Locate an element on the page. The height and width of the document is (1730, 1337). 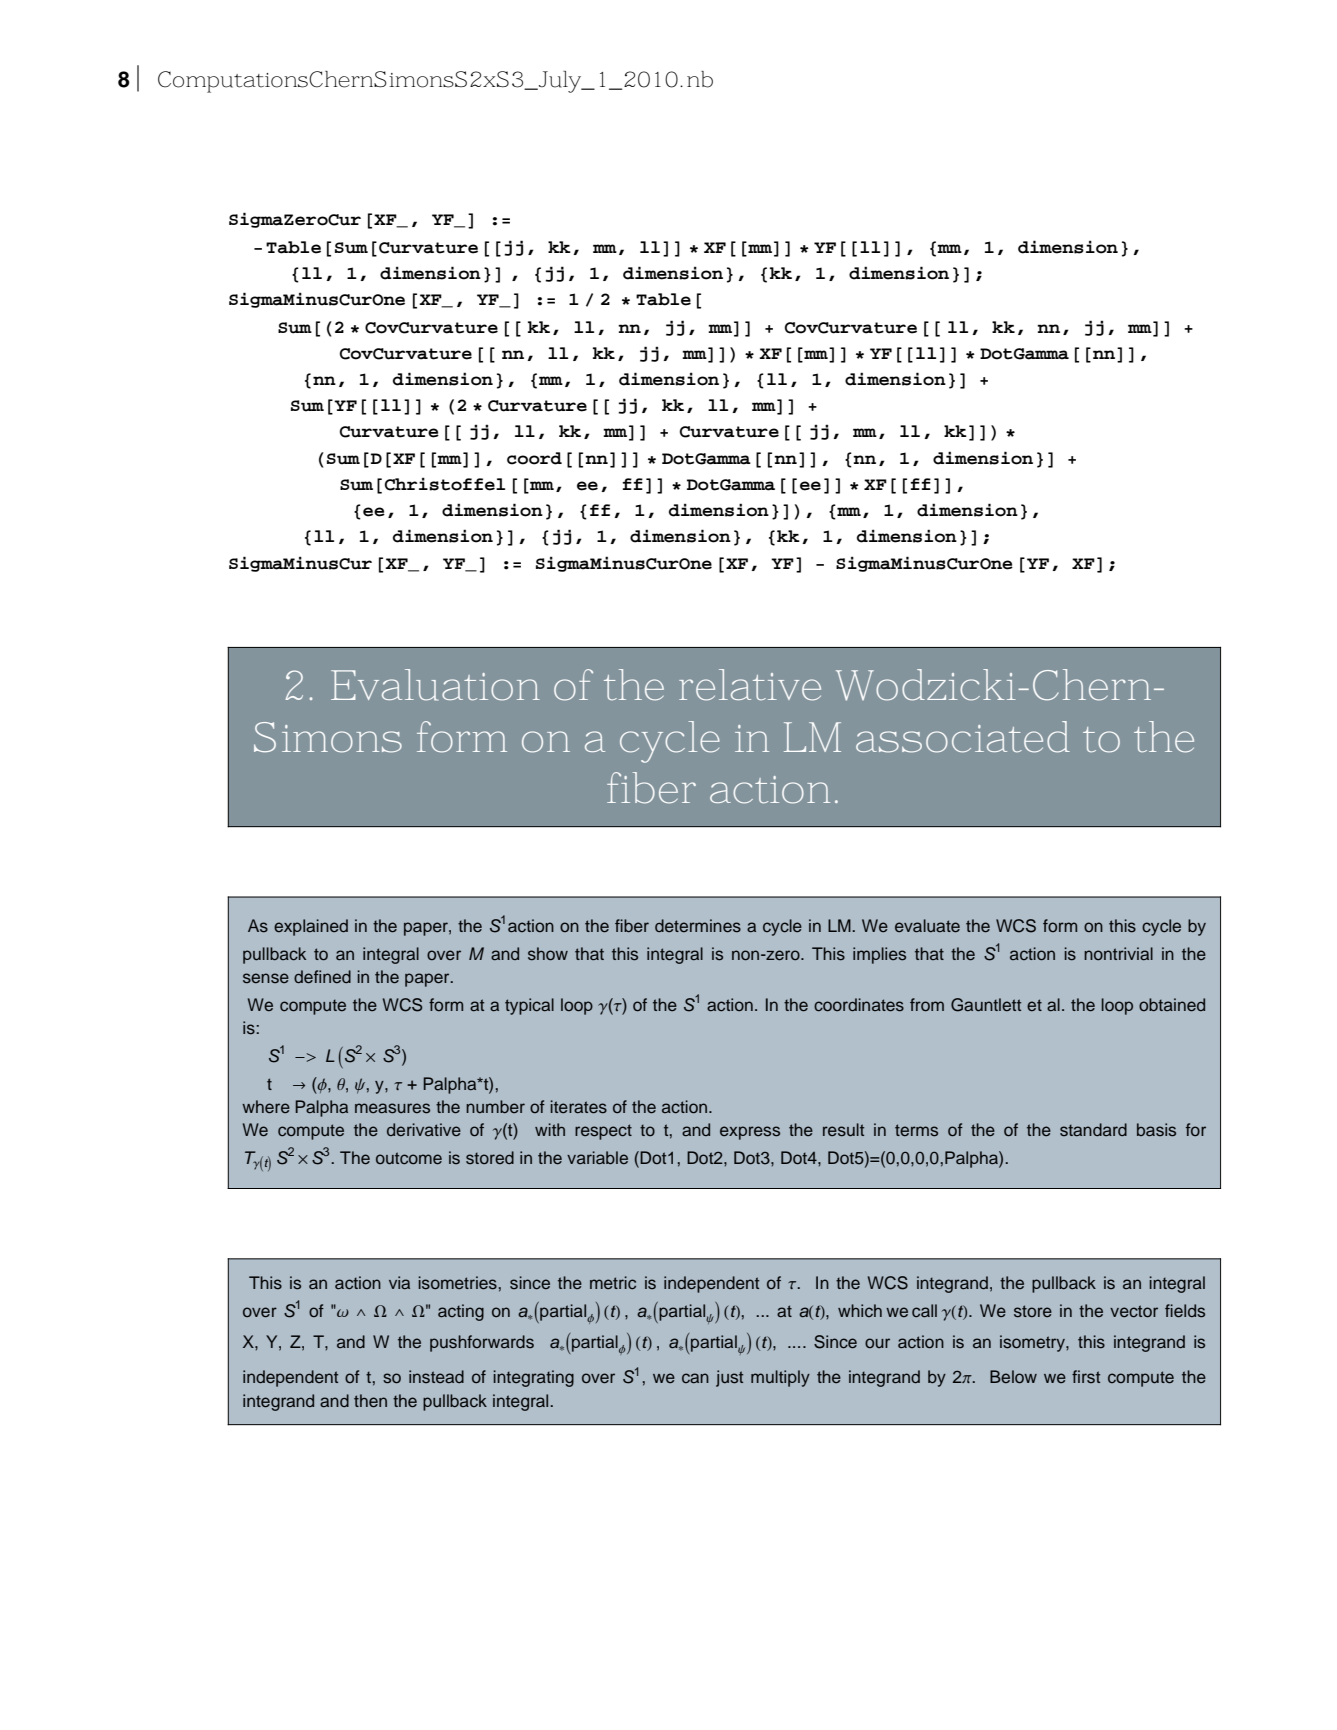
relative is located at coordinates (750, 685).
